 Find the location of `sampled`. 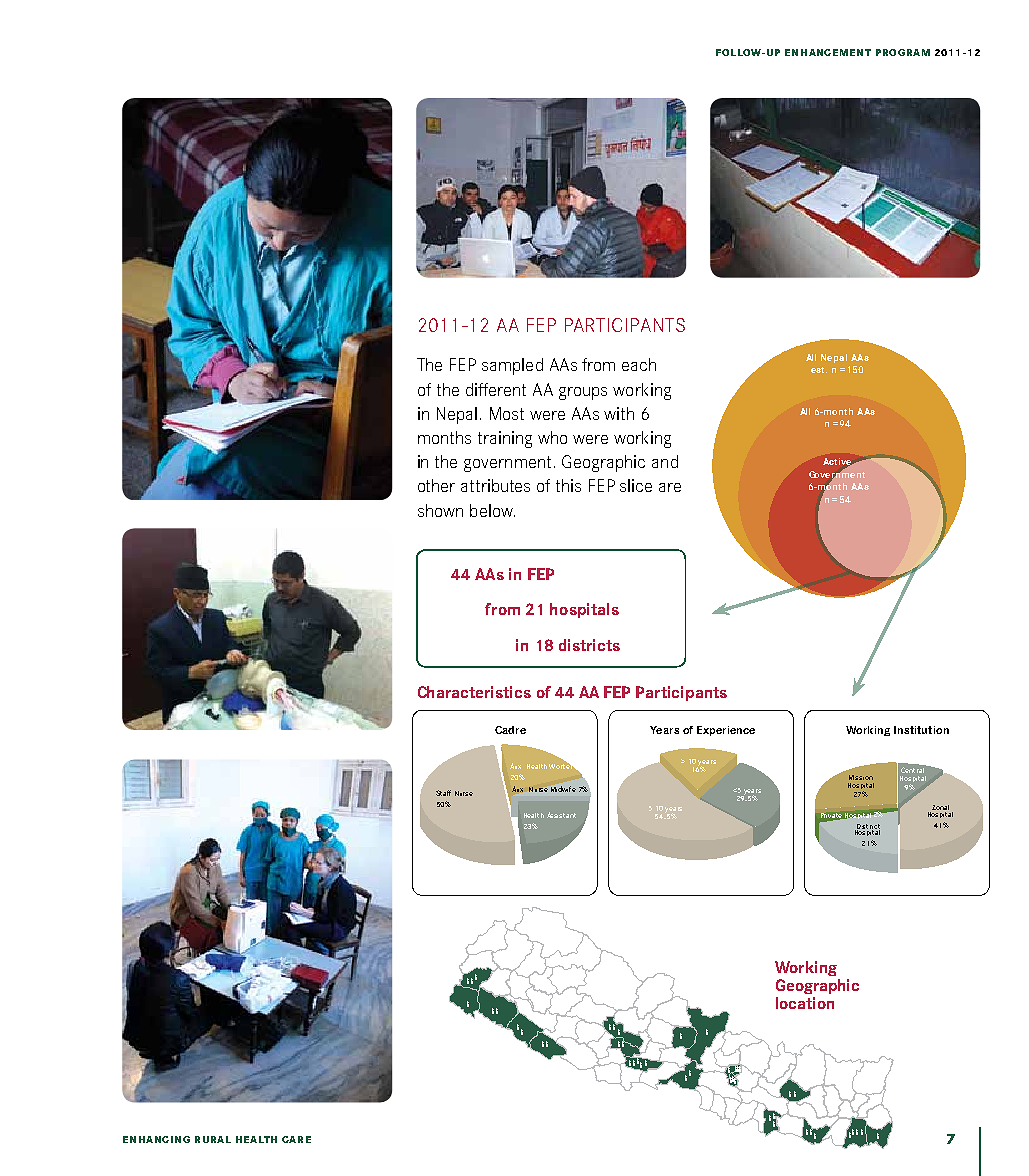

sampled is located at coordinates (512, 366).
